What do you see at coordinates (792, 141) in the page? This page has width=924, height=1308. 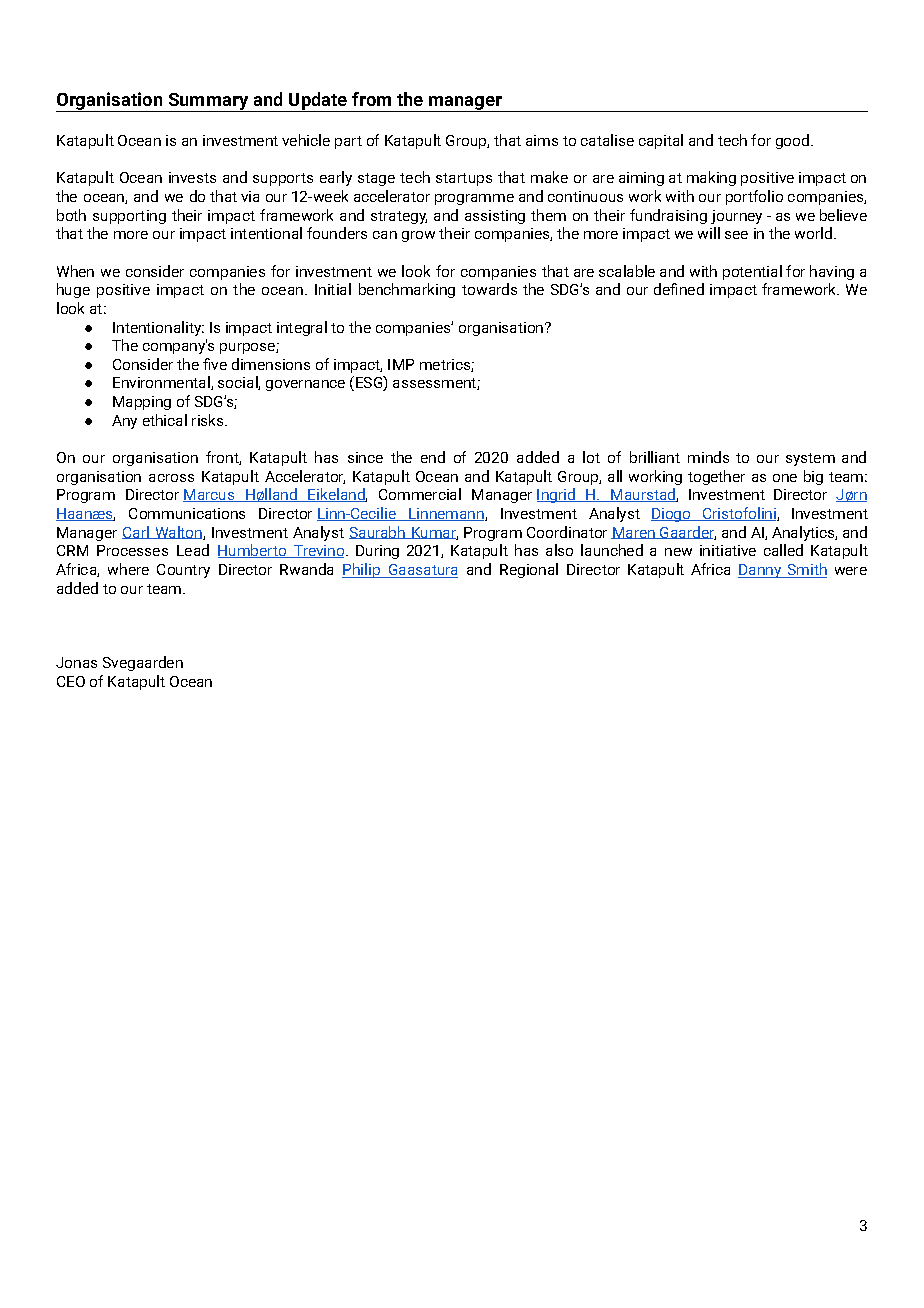 I see `good` at bounding box center [792, 141].
